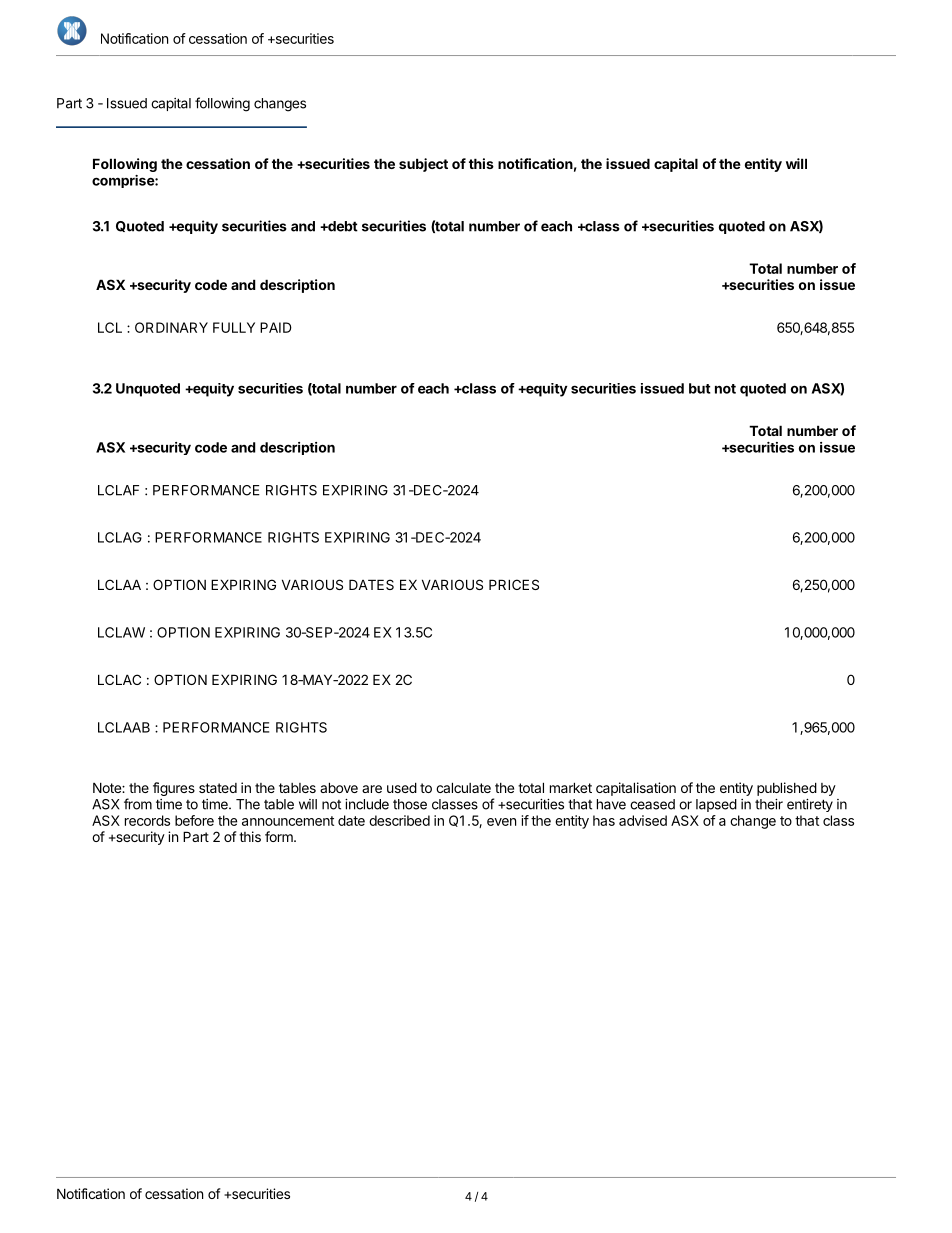  I want to click on but, so click(700, 388).
